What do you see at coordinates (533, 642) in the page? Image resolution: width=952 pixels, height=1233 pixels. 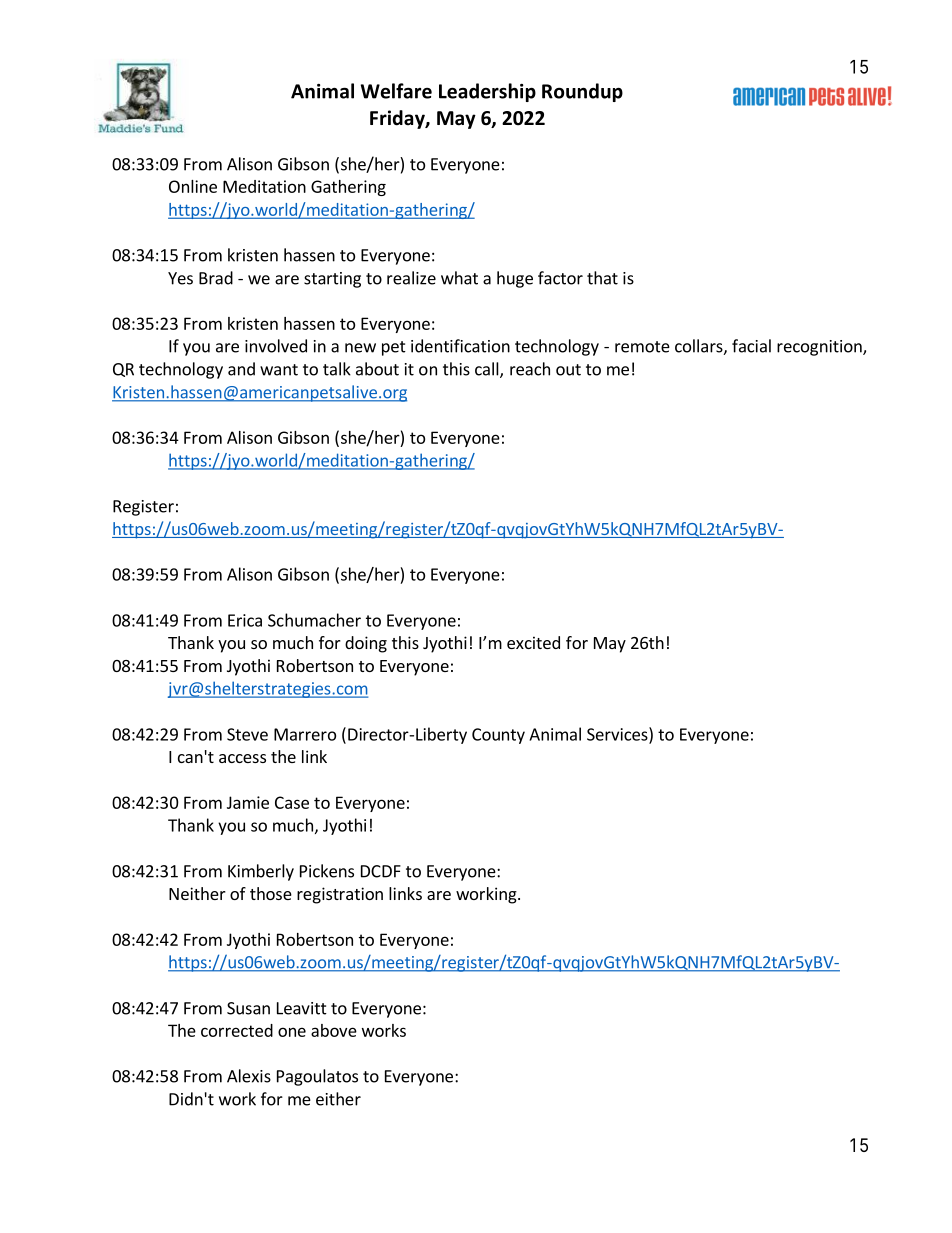 I see `excited` at bounding box center [533, 642].
